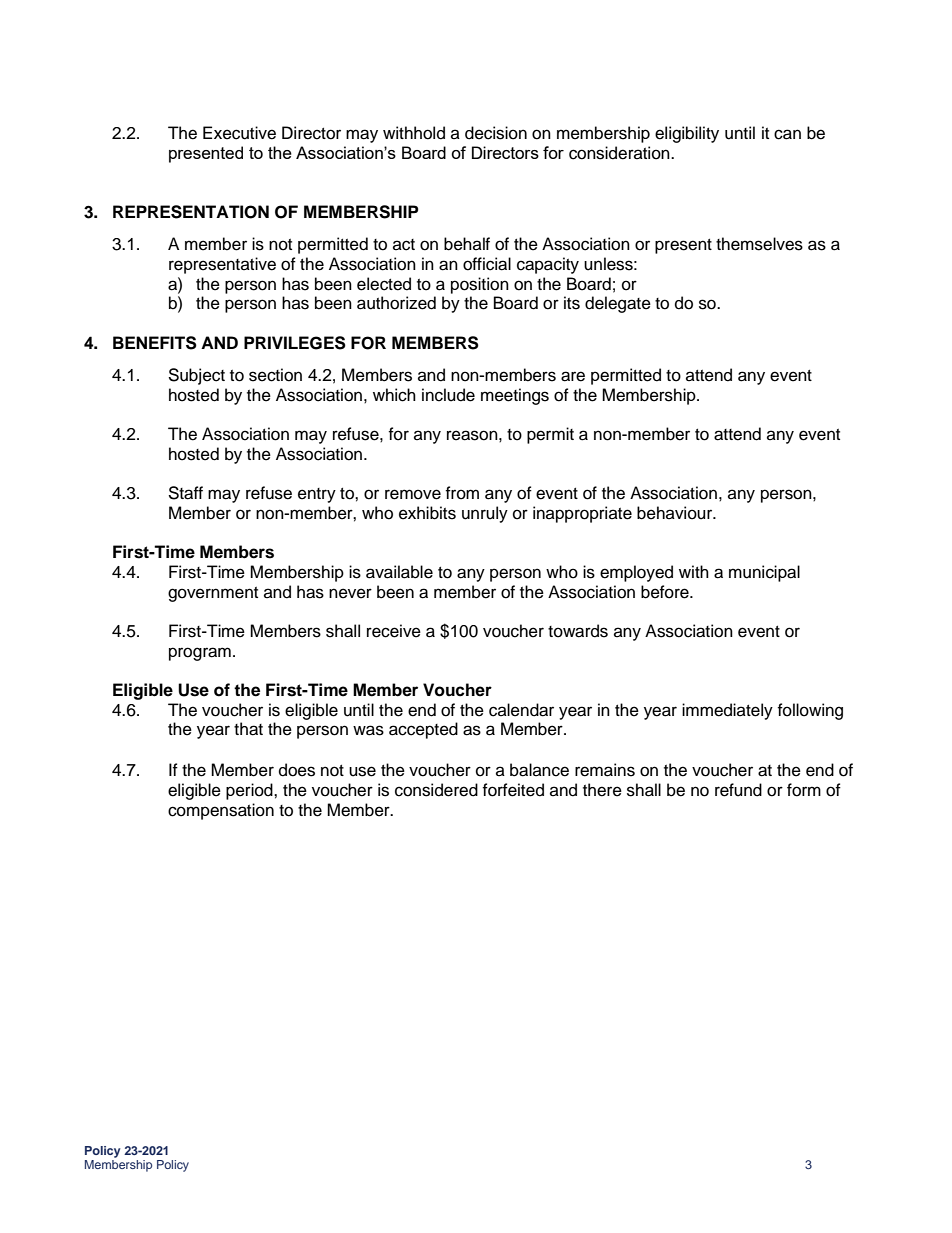 Image resolution: width=952 pixels, height=1233 pixels. Describe the element at coordinates (295, 343) in the image. I see `PRIVILEGES` at that location.
